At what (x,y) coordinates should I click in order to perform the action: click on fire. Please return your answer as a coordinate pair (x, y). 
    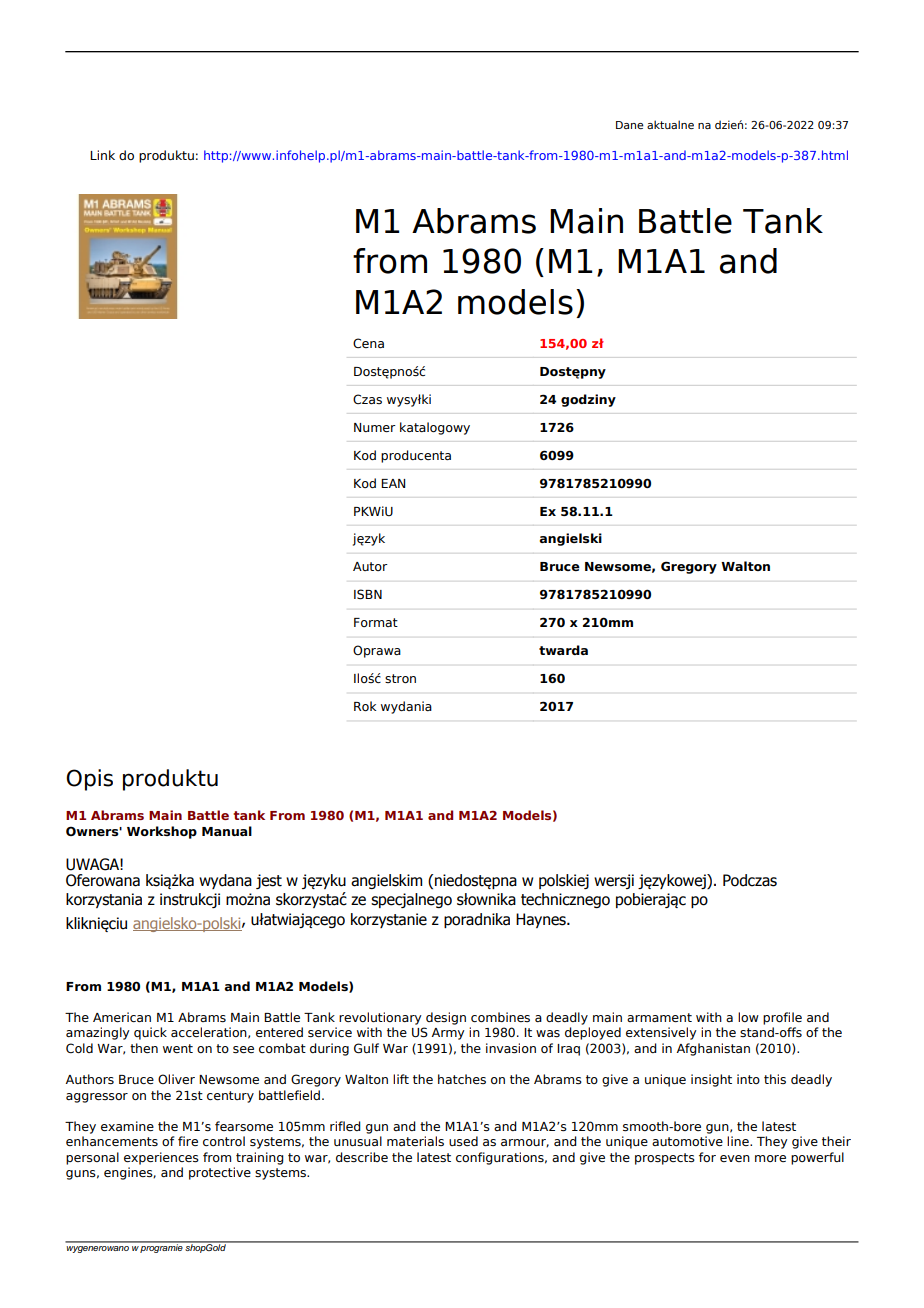
    Looking at the image, I should click on (188, 1141).
